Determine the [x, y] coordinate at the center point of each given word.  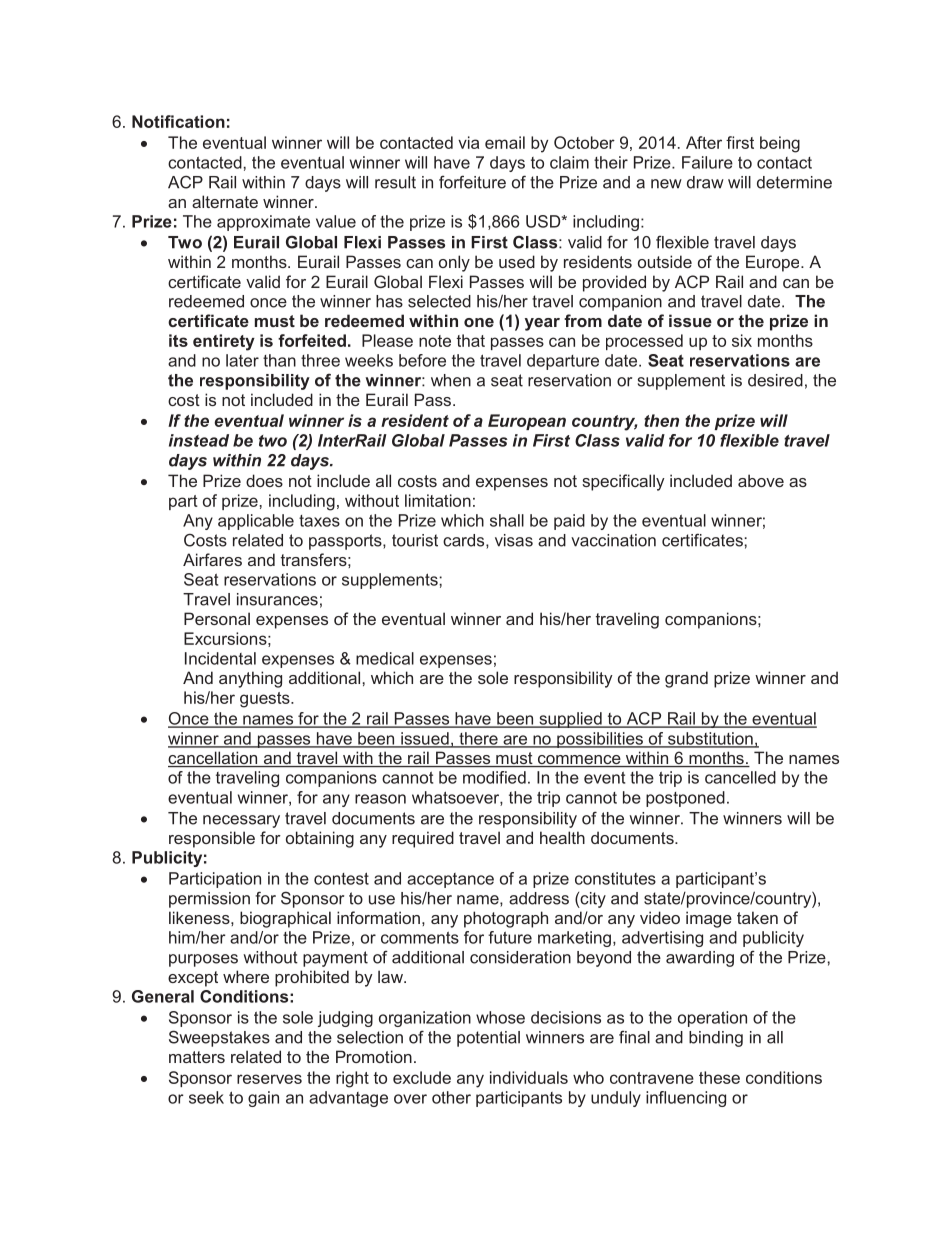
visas [514, 540]
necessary [241, 821]
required [423, 839]
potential [488, 1039]
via [468, 142]
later [242, 360]
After [704, 142]
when [451, 380]
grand [686, 679]
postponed [685, 799]
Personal [217, 618]
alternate [225, 201]
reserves [269, 1079]
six [742, 340]
